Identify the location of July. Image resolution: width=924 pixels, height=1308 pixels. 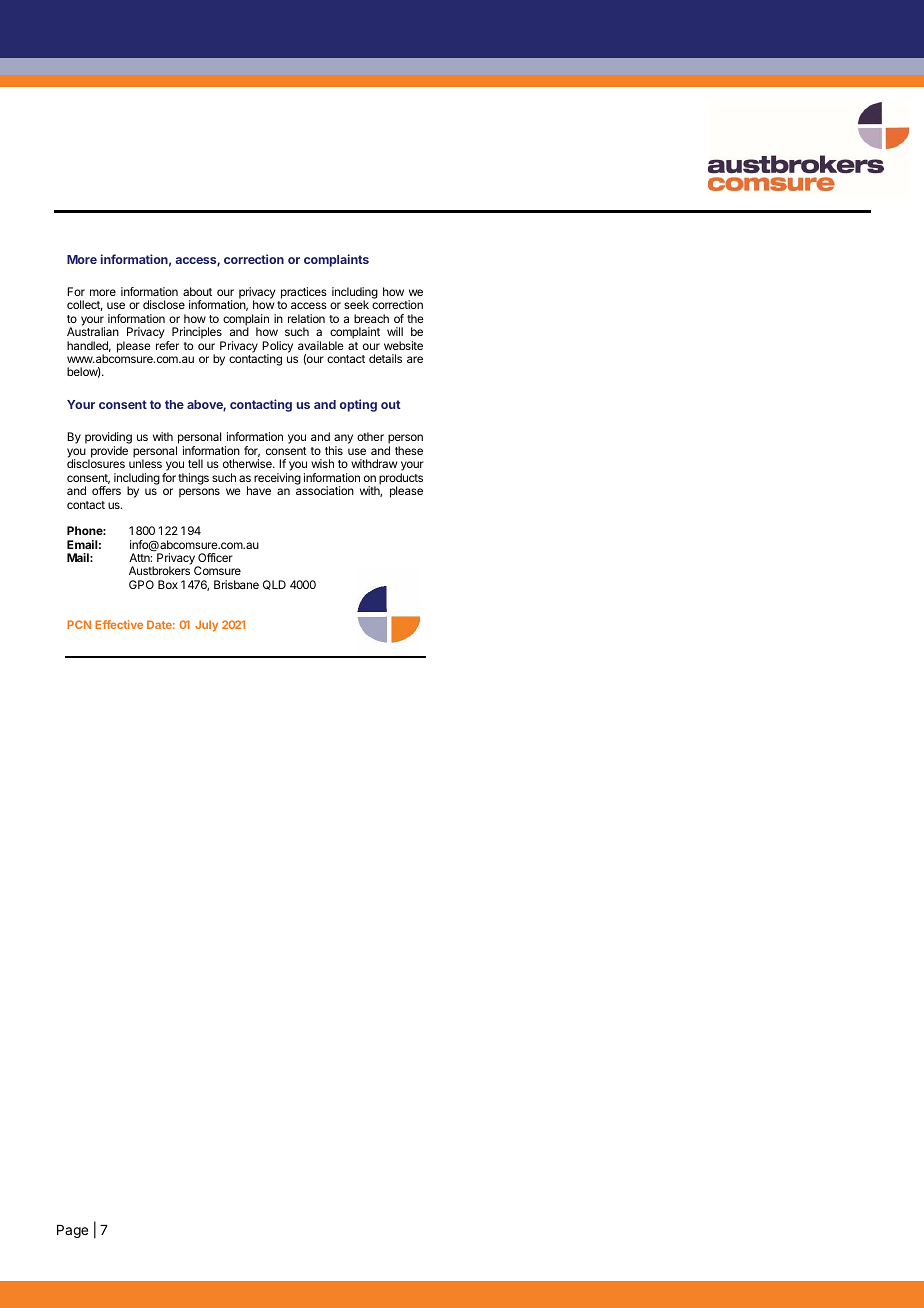
(206, 625).
